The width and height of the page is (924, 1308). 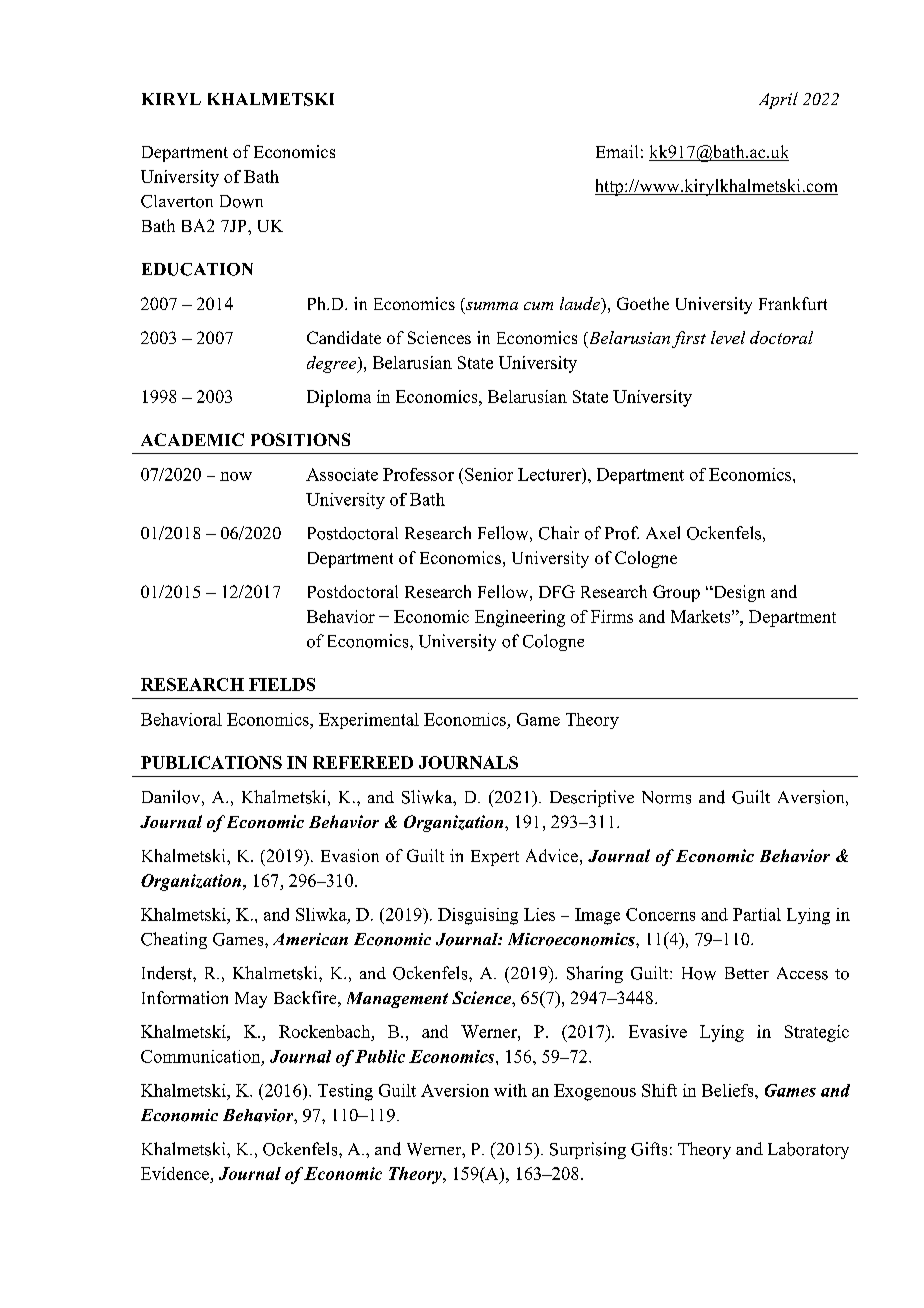 What do you see at coordinates (729, 1090) in the page?
I see `Beliefs` at bounding box center [729, 1090].
